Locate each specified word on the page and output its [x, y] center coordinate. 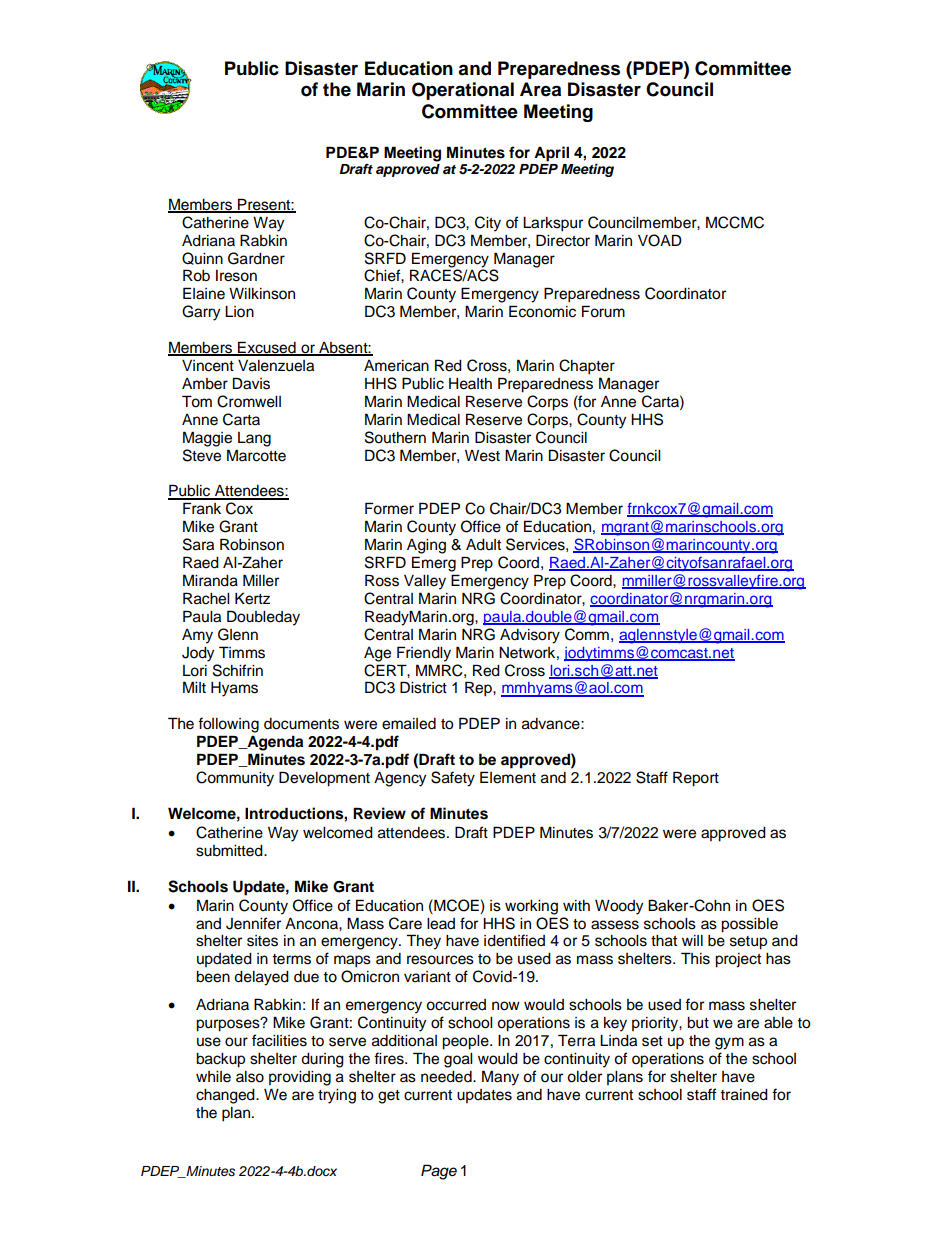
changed [226, 1096]
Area [540, 89]
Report [696, 779]
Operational [463, 91]
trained [744, 1095]
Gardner [256, 258]
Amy [197, 636]
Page [439, 1172]
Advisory [530, 636]
